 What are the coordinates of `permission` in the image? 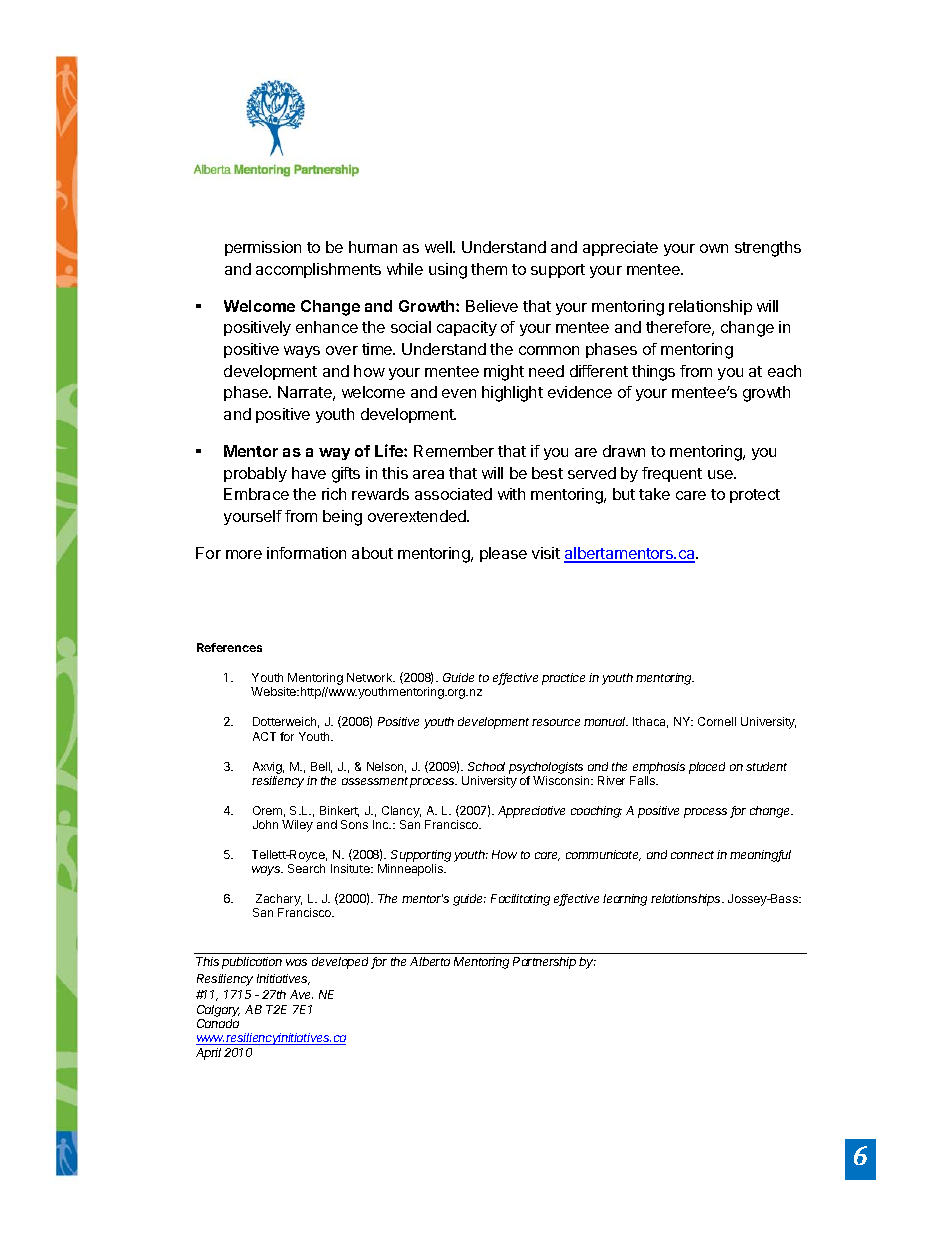 It's located at (263, 248).
